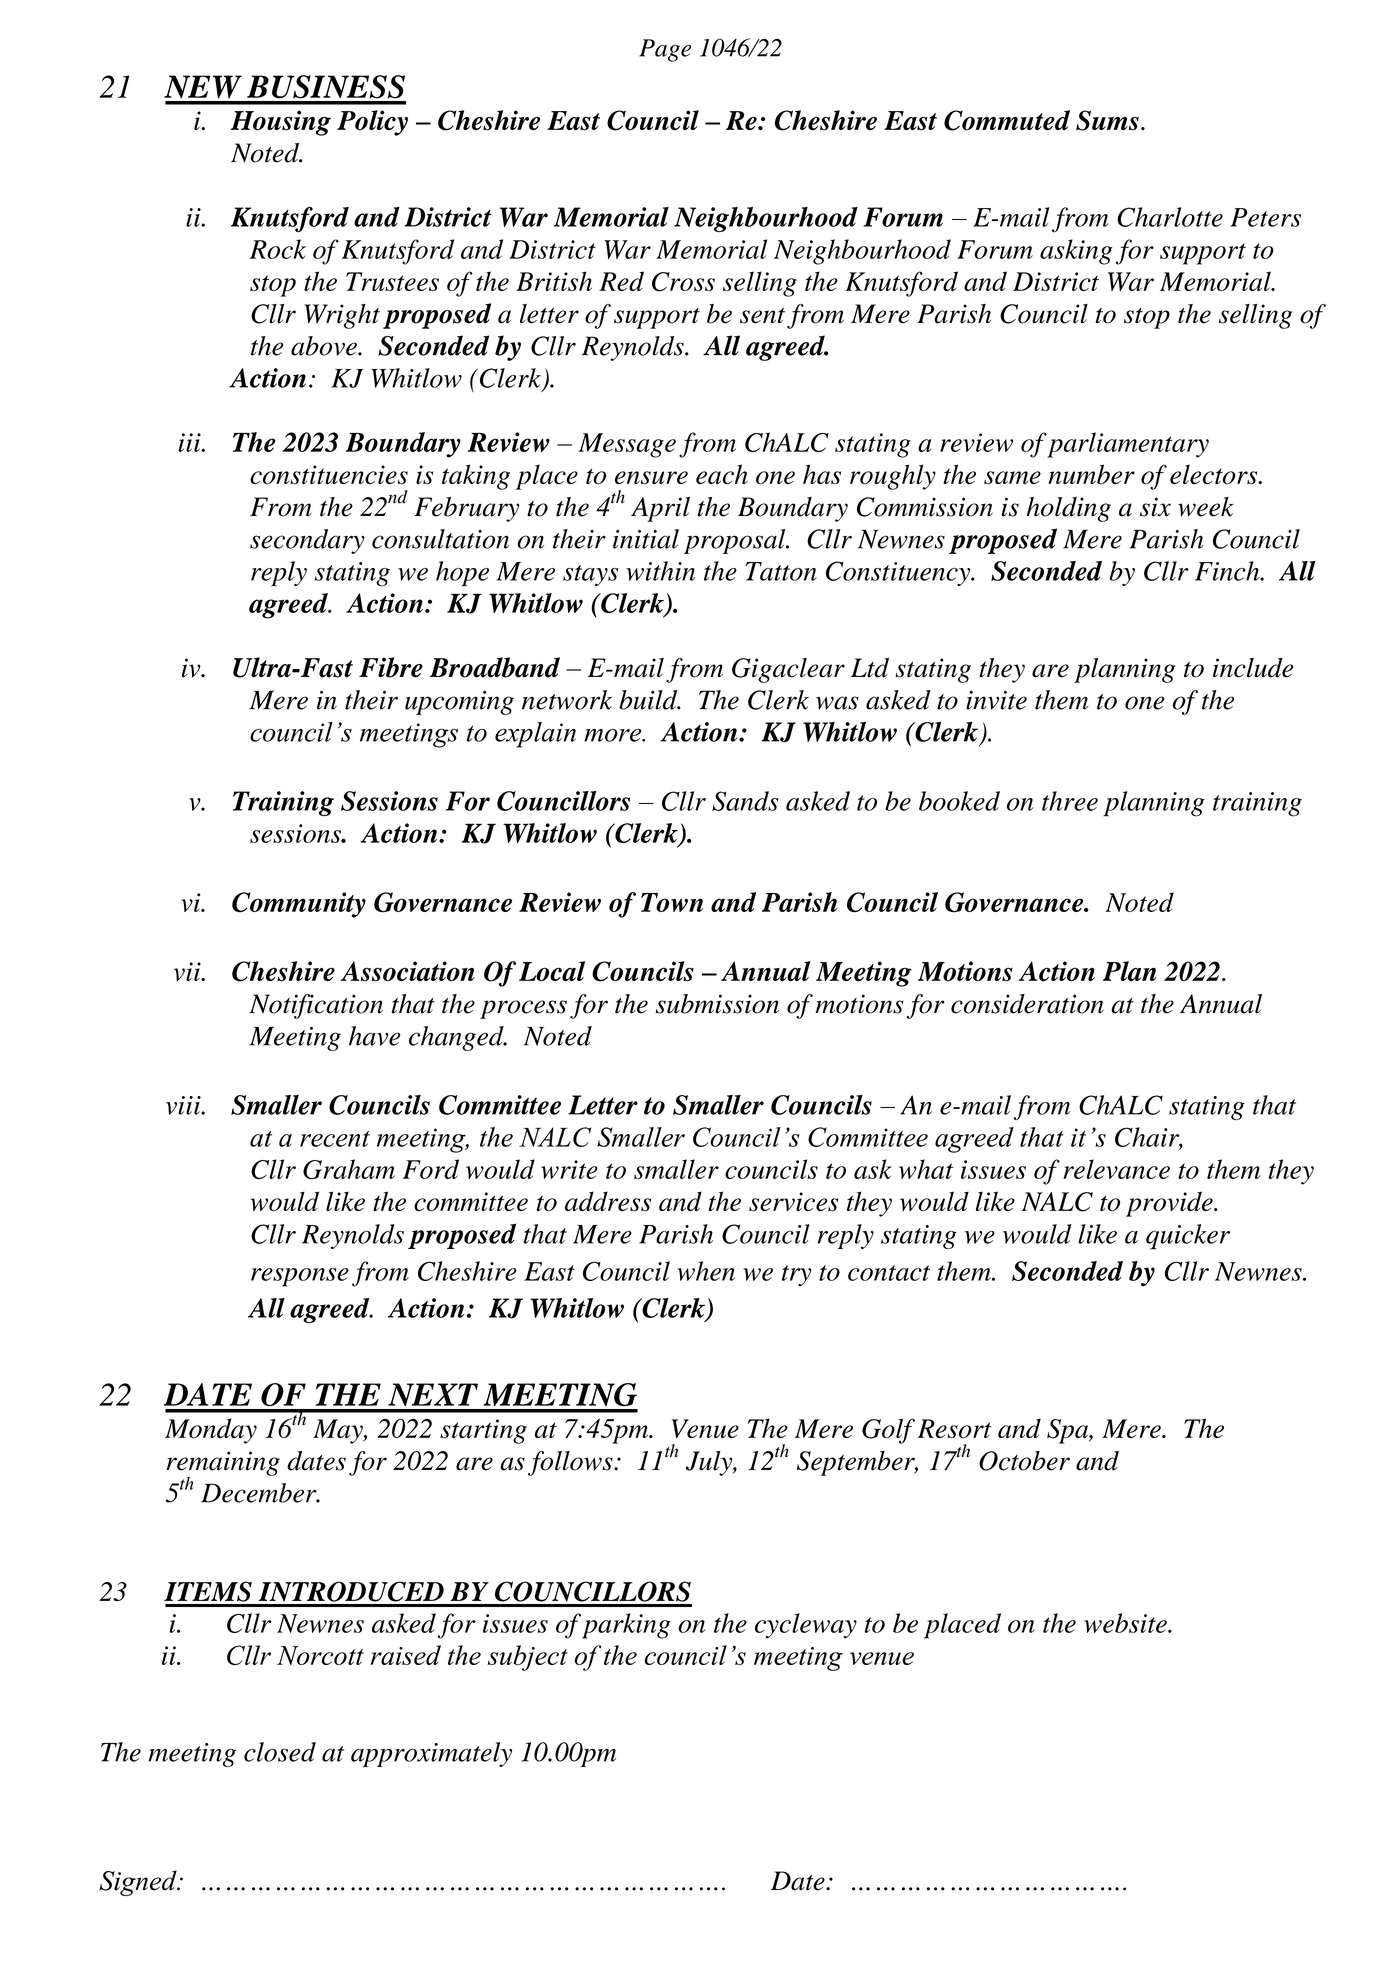 The height and width of the document is (1963, 1388). What do you see at coordinates (1155, 507) in the document?
I see `six` at bounding box center [1155, 507].
